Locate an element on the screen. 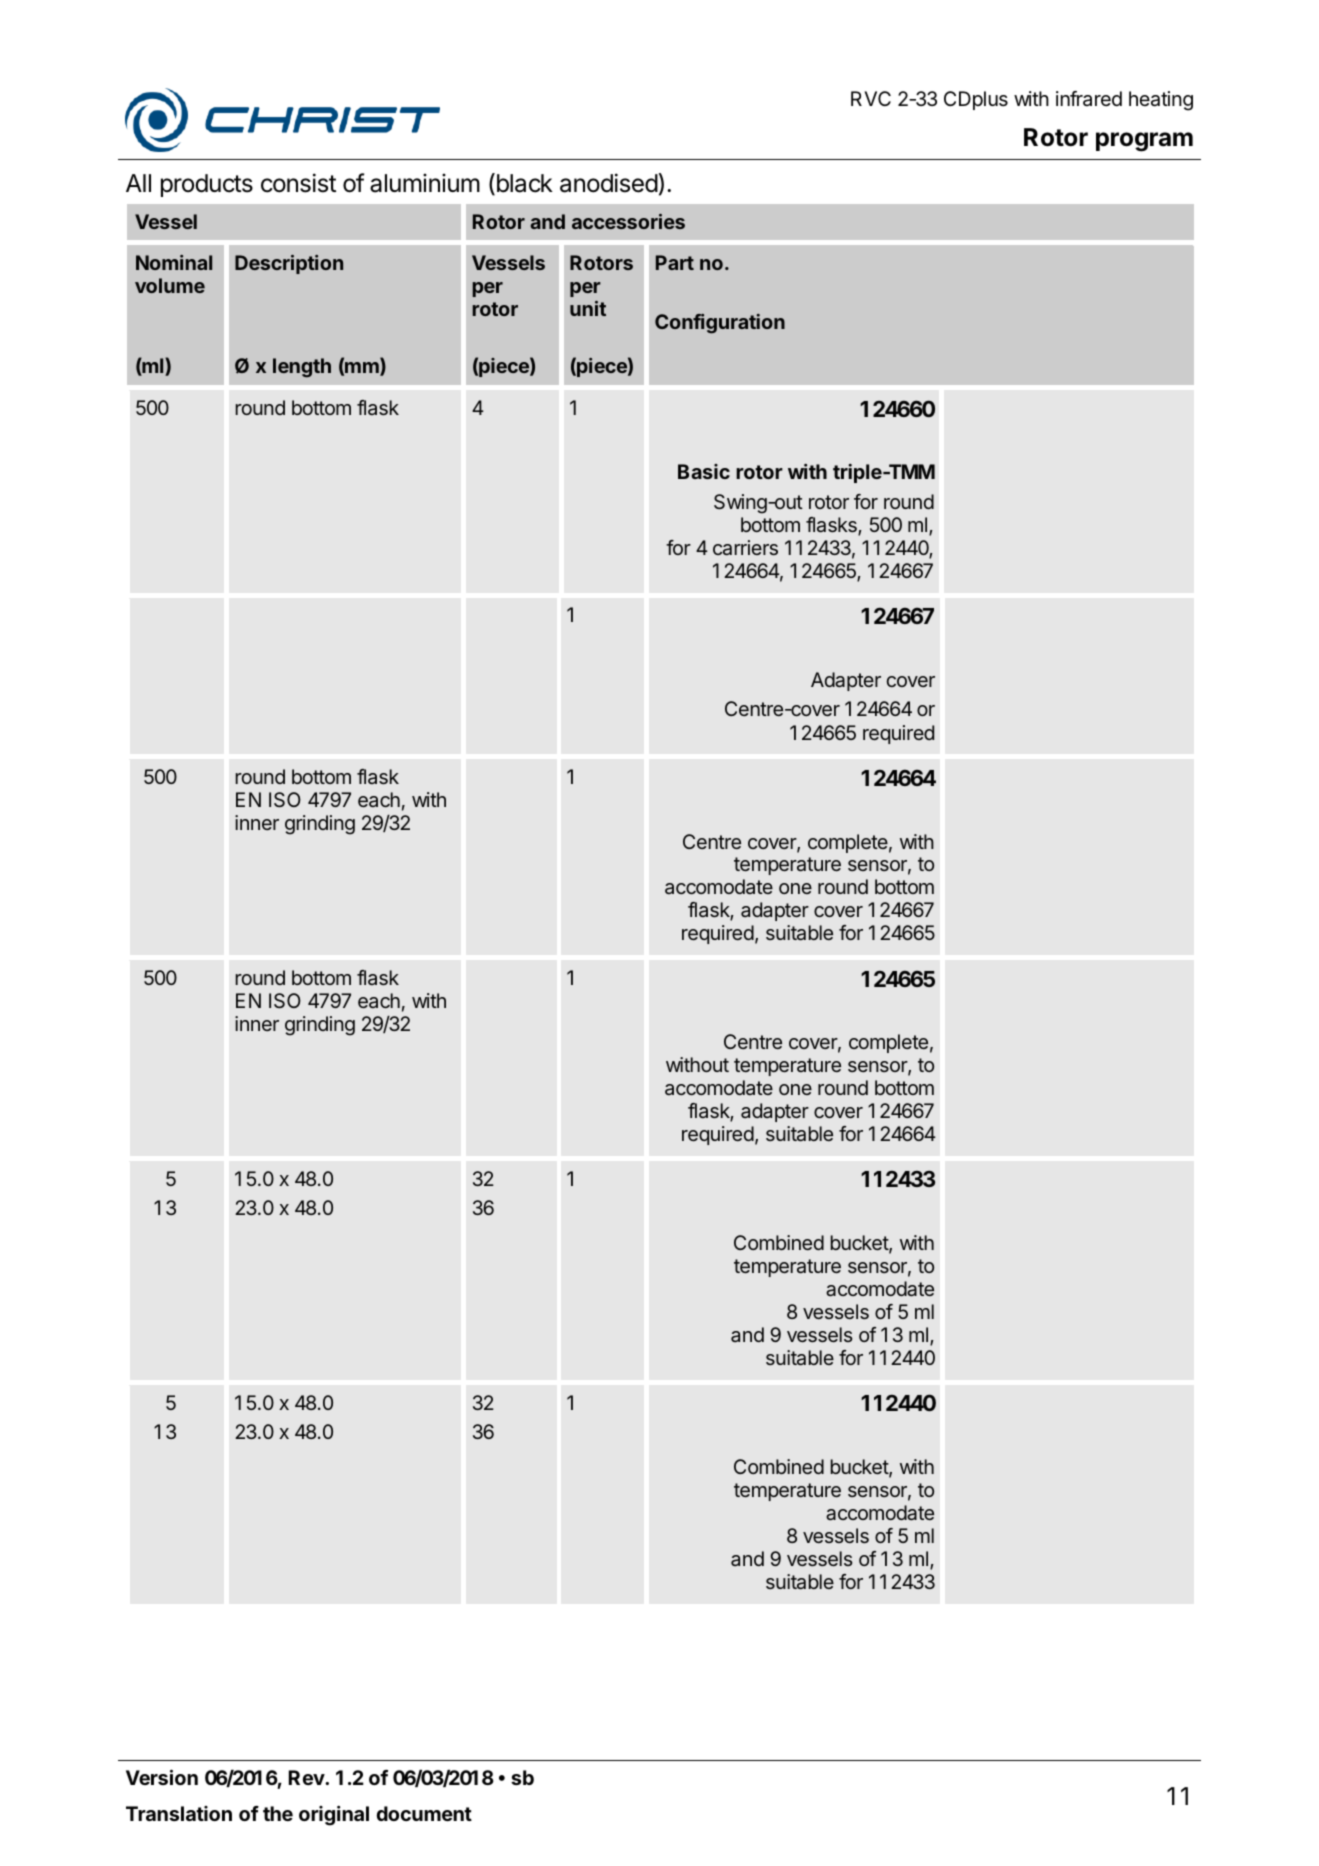 This screenshot has height=1866, width=1319. carriers is located at coordinates (745, 548).
